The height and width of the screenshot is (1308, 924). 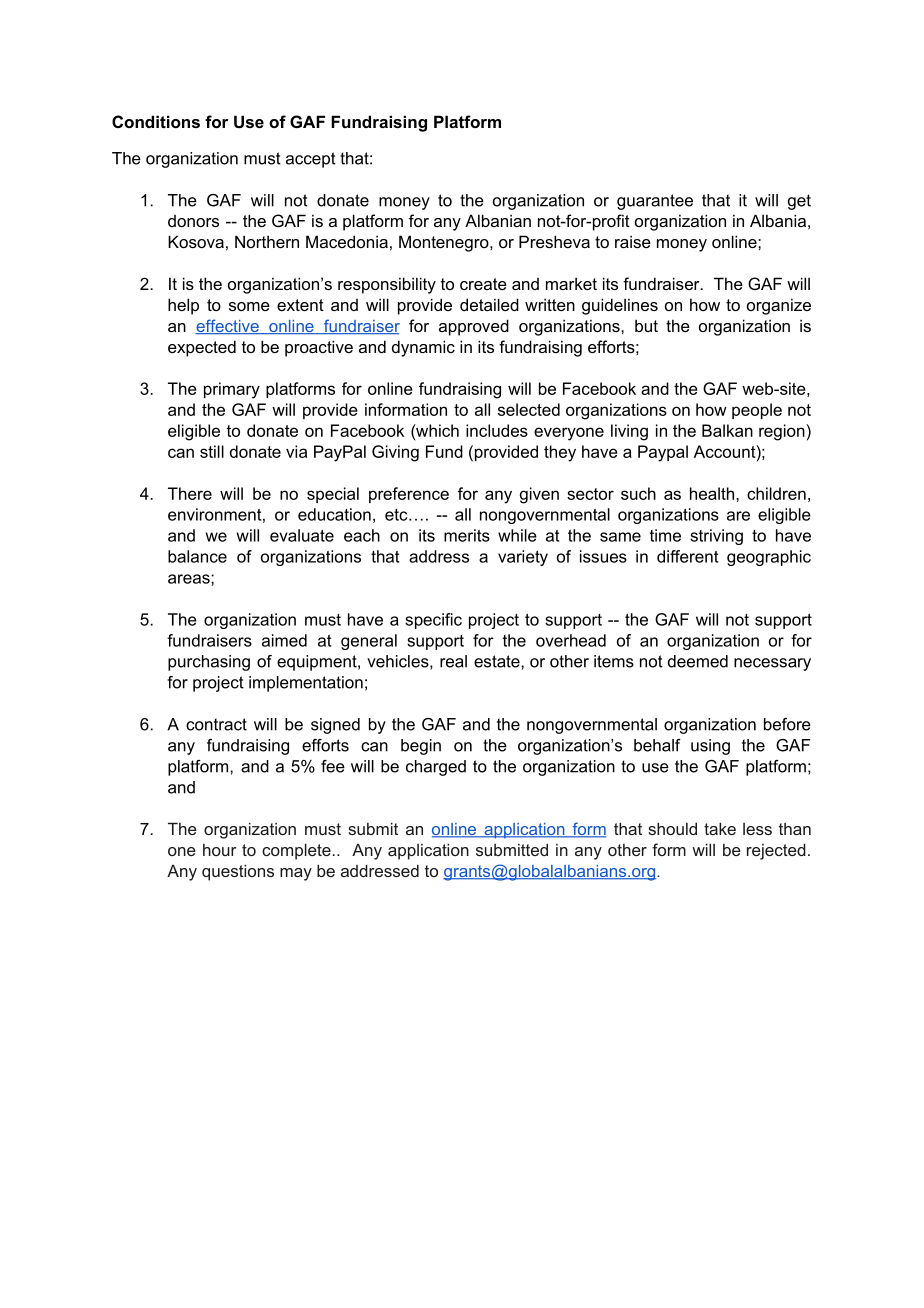 What do you see at coordinates (311, 160) in the screenshot?
I see `accept` at bounding box center [311, 160].
